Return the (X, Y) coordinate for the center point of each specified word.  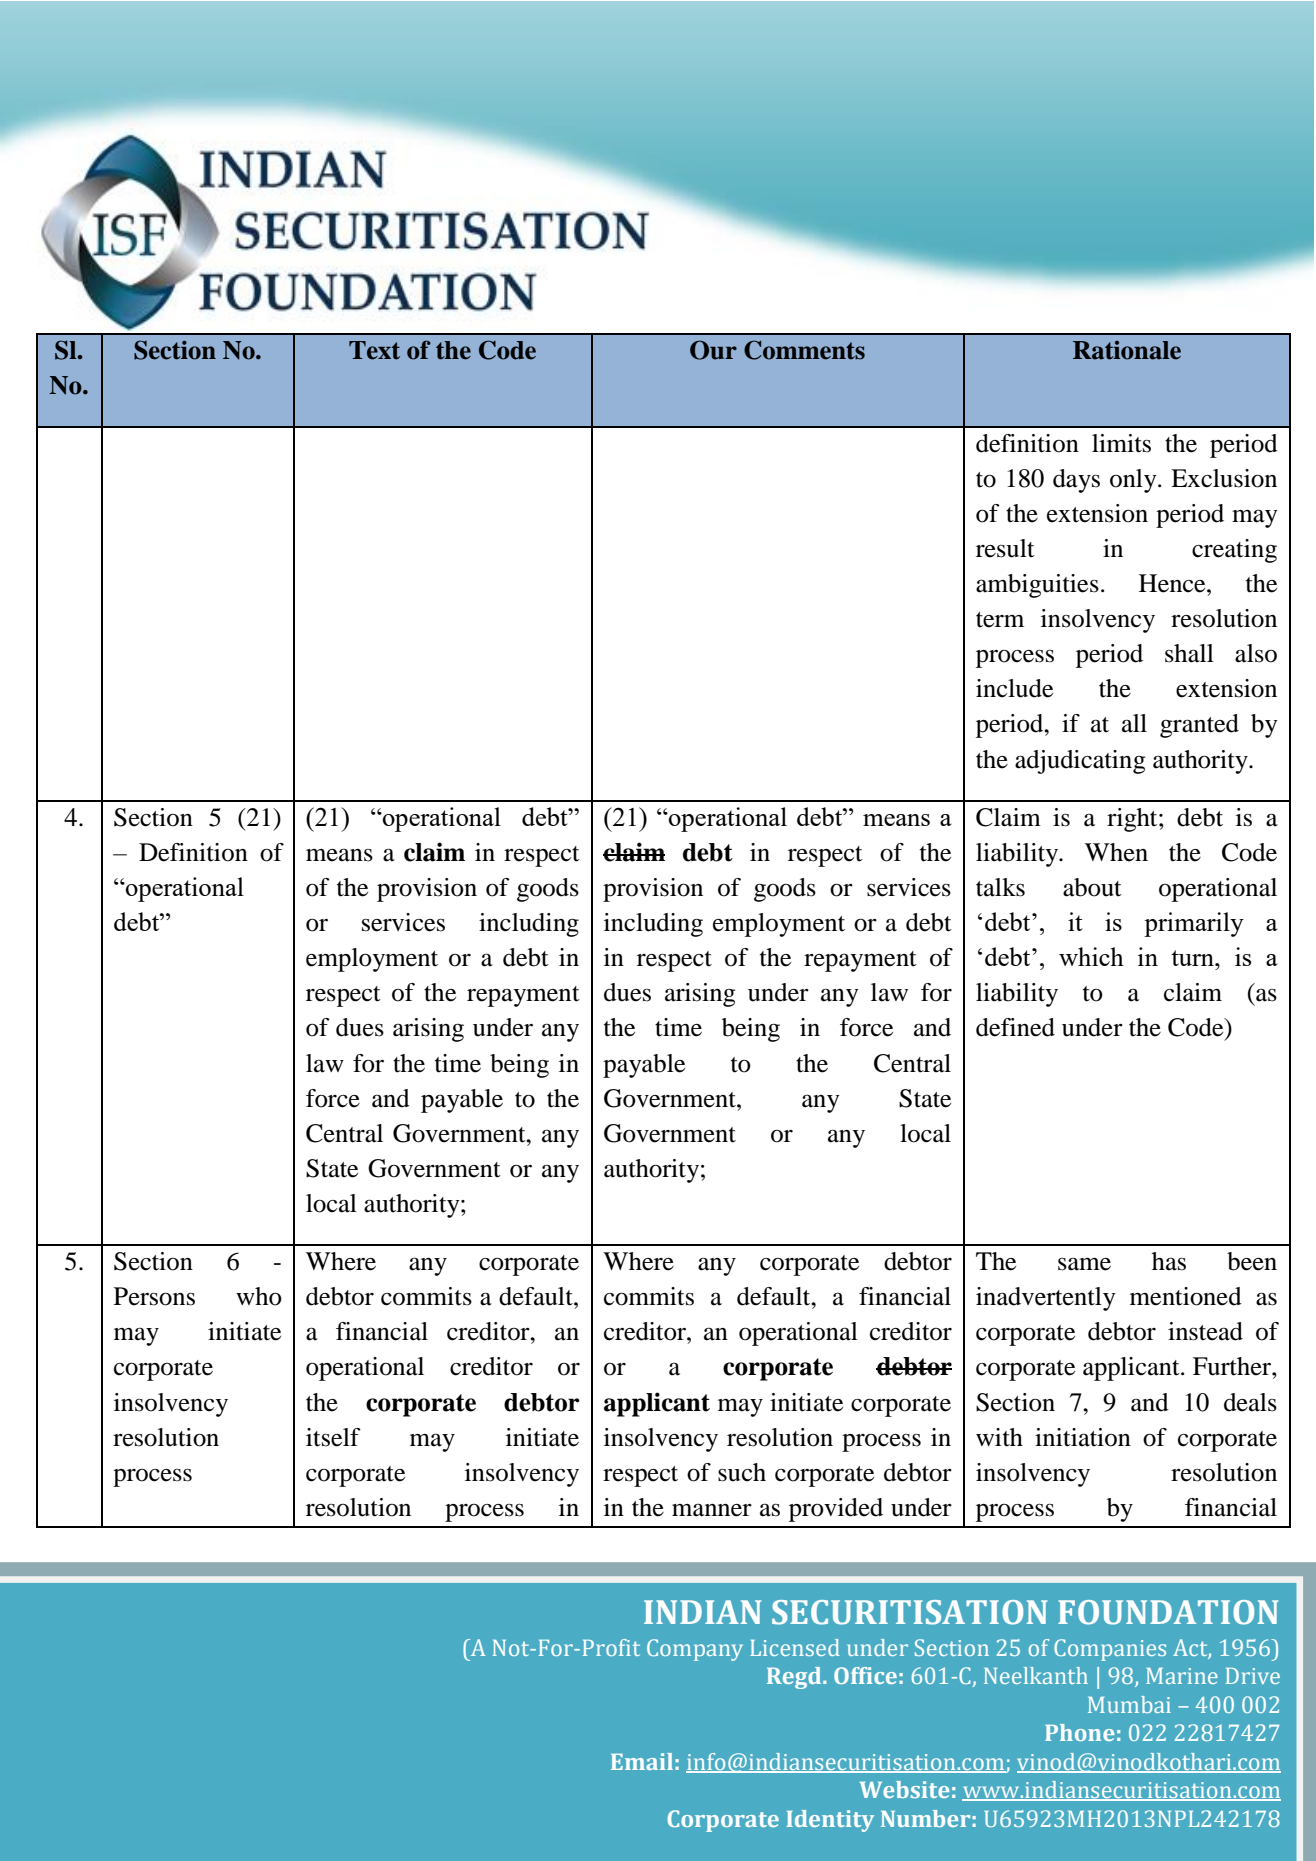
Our (713, 350)
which (1091, 956)
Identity (830, 1821)
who (259, 1296)
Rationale (1127, 350)
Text (374, 350)
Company (695, 1650)
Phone (1079, 1732)
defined (1015, 1027)
